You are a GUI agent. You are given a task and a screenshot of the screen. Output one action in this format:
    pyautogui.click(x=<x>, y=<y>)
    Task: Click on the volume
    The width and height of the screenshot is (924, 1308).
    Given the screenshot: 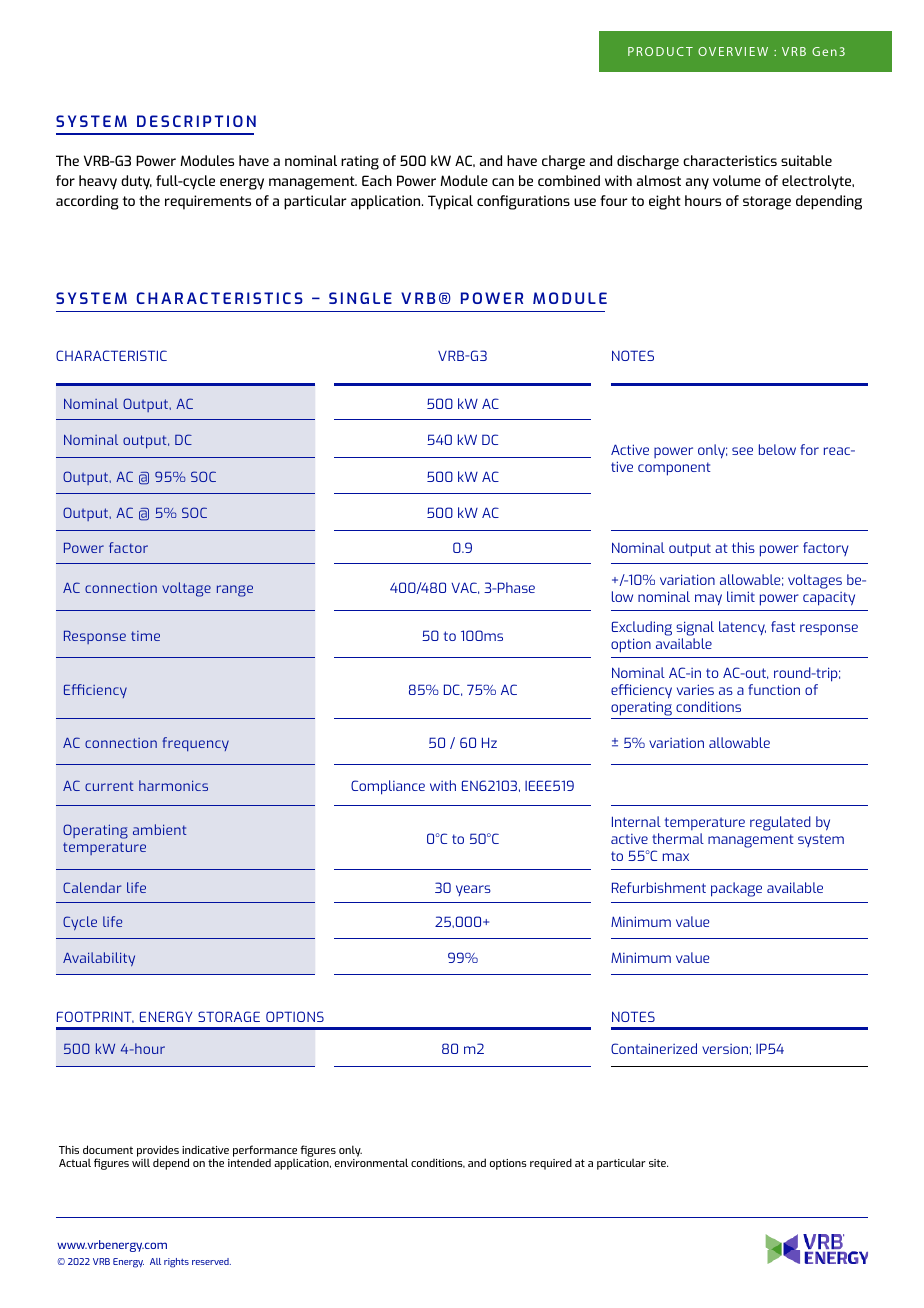 What is the action you would take?
    pyautogui.click(x=737, y=180)
